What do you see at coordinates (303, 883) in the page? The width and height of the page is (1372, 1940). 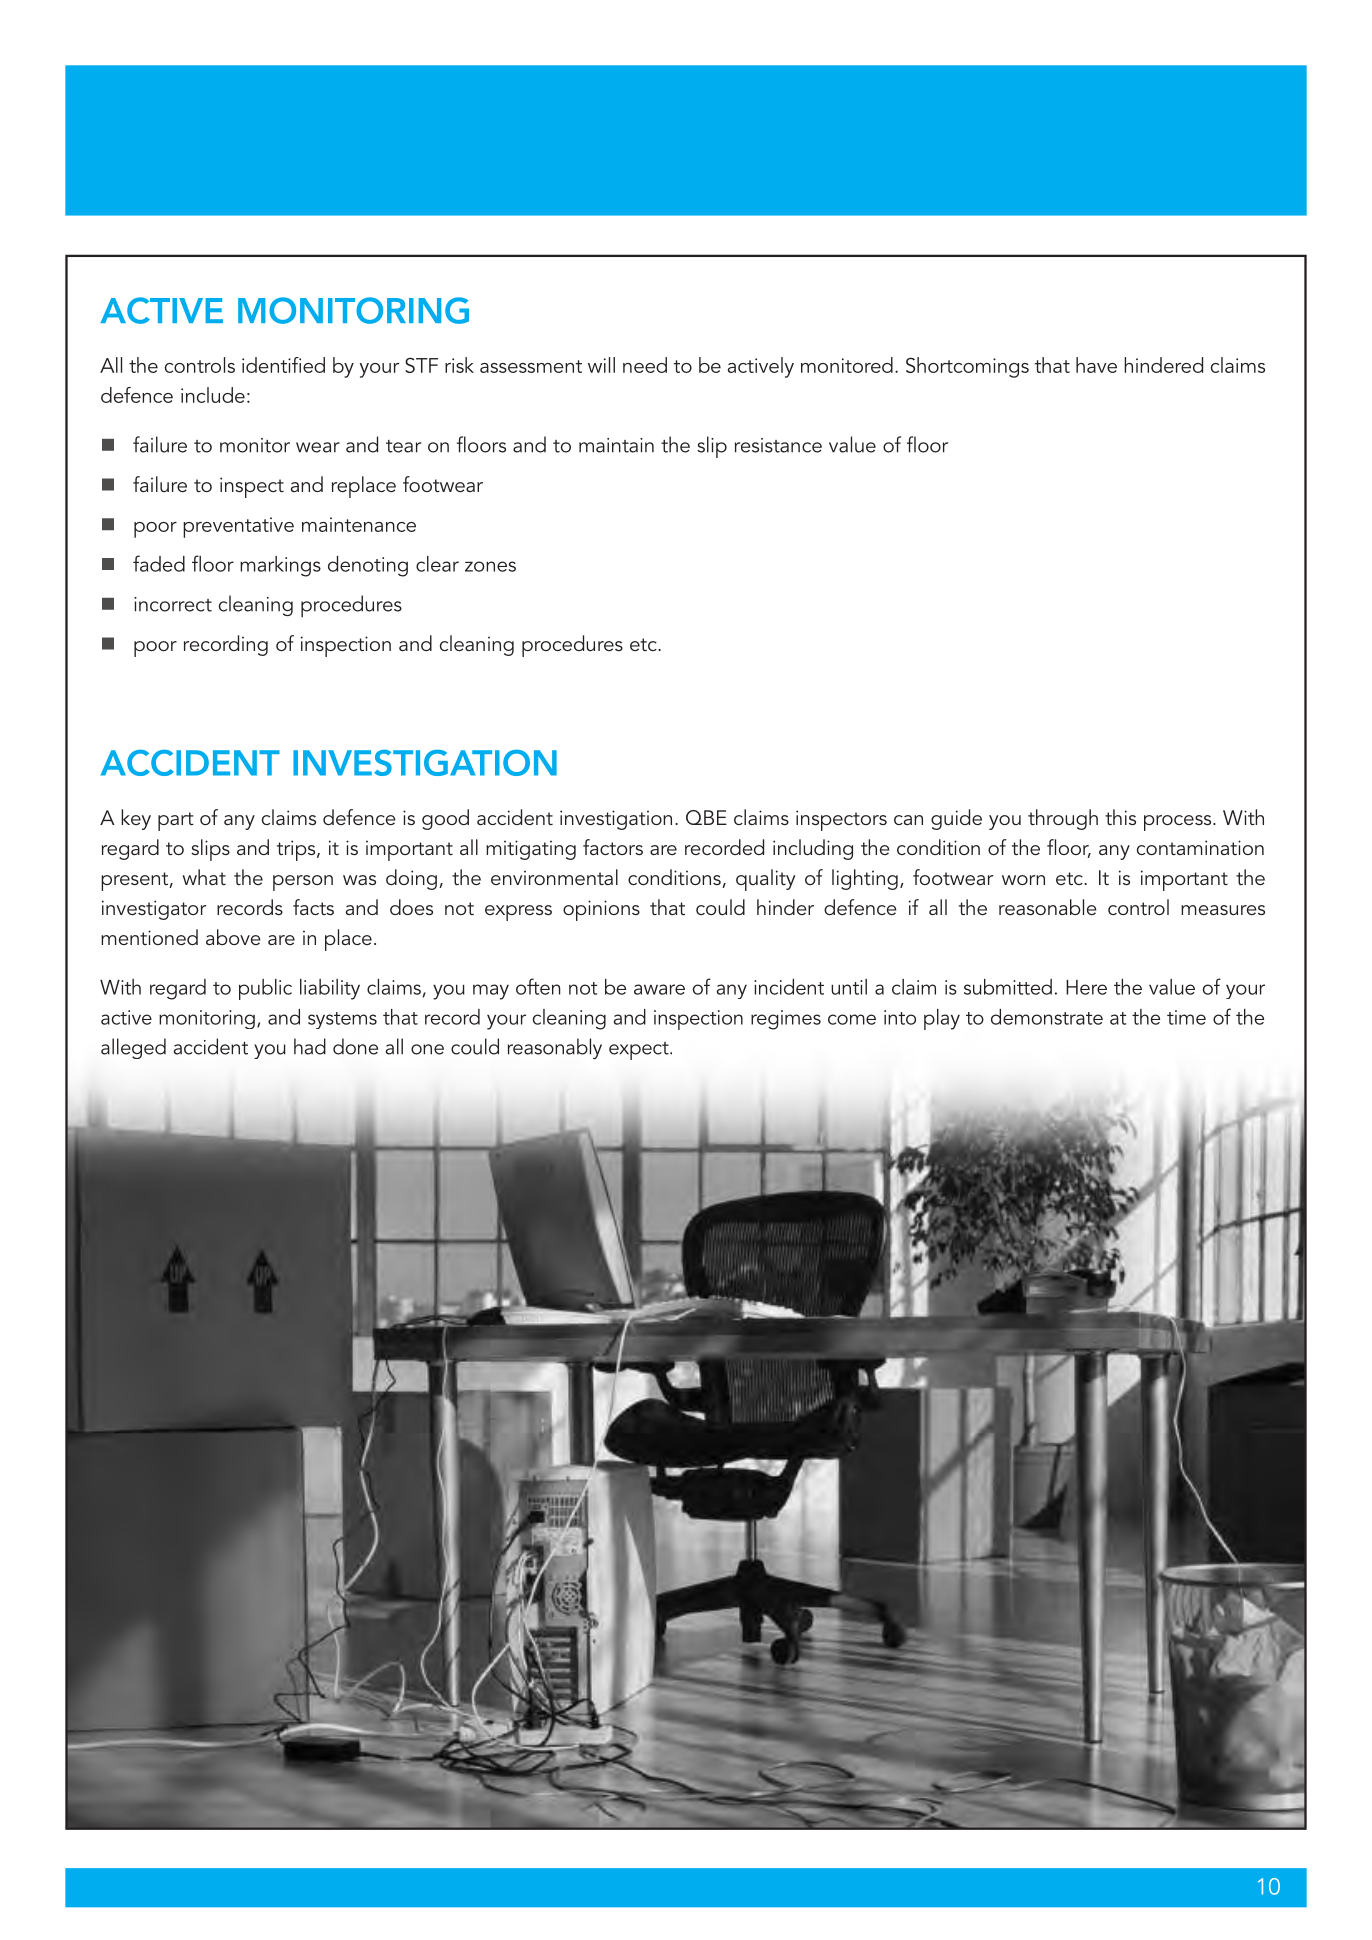 I see `person` at bounding box center [303, 883].
